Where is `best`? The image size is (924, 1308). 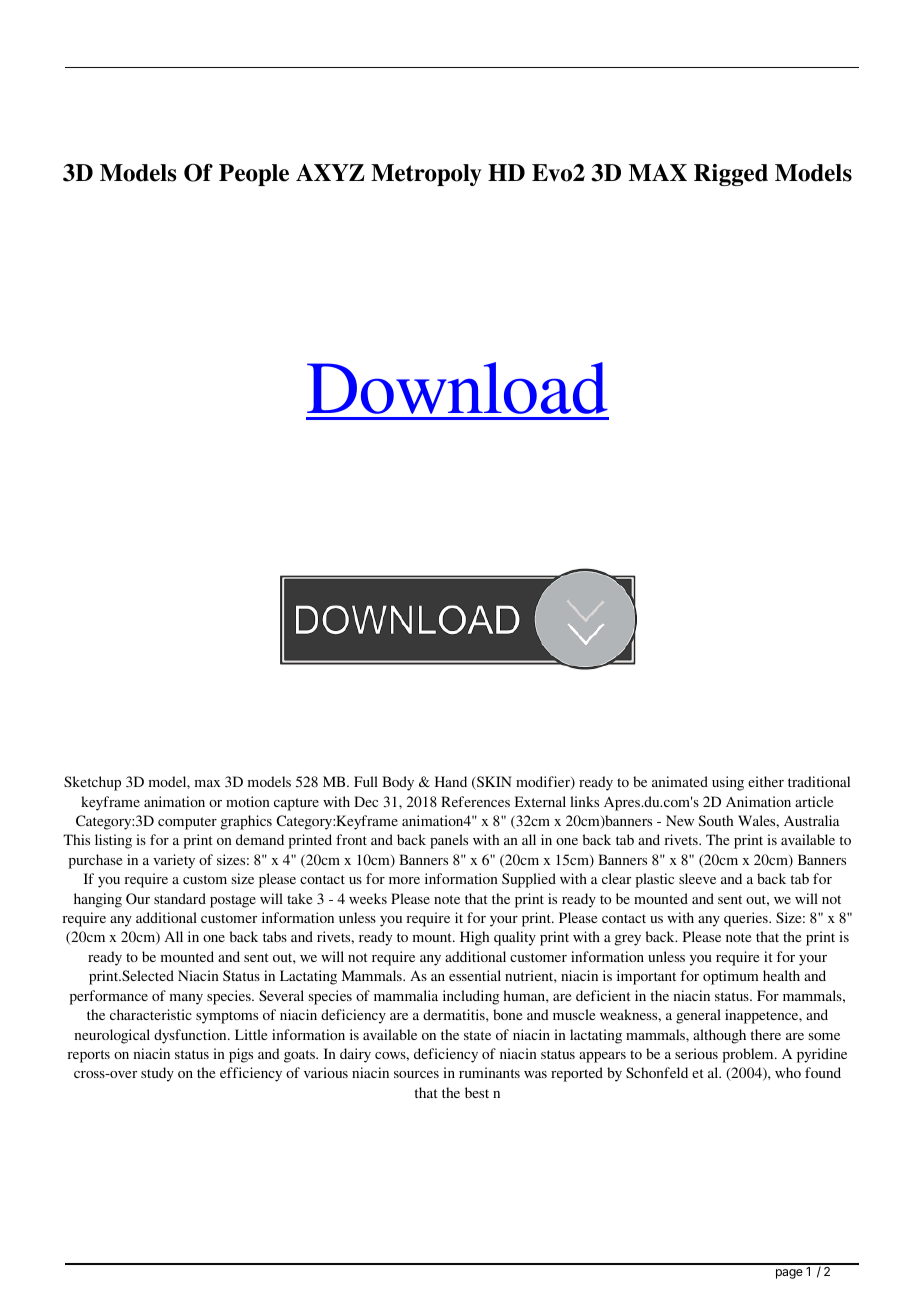 best is located at coordinates (477, 1092).
